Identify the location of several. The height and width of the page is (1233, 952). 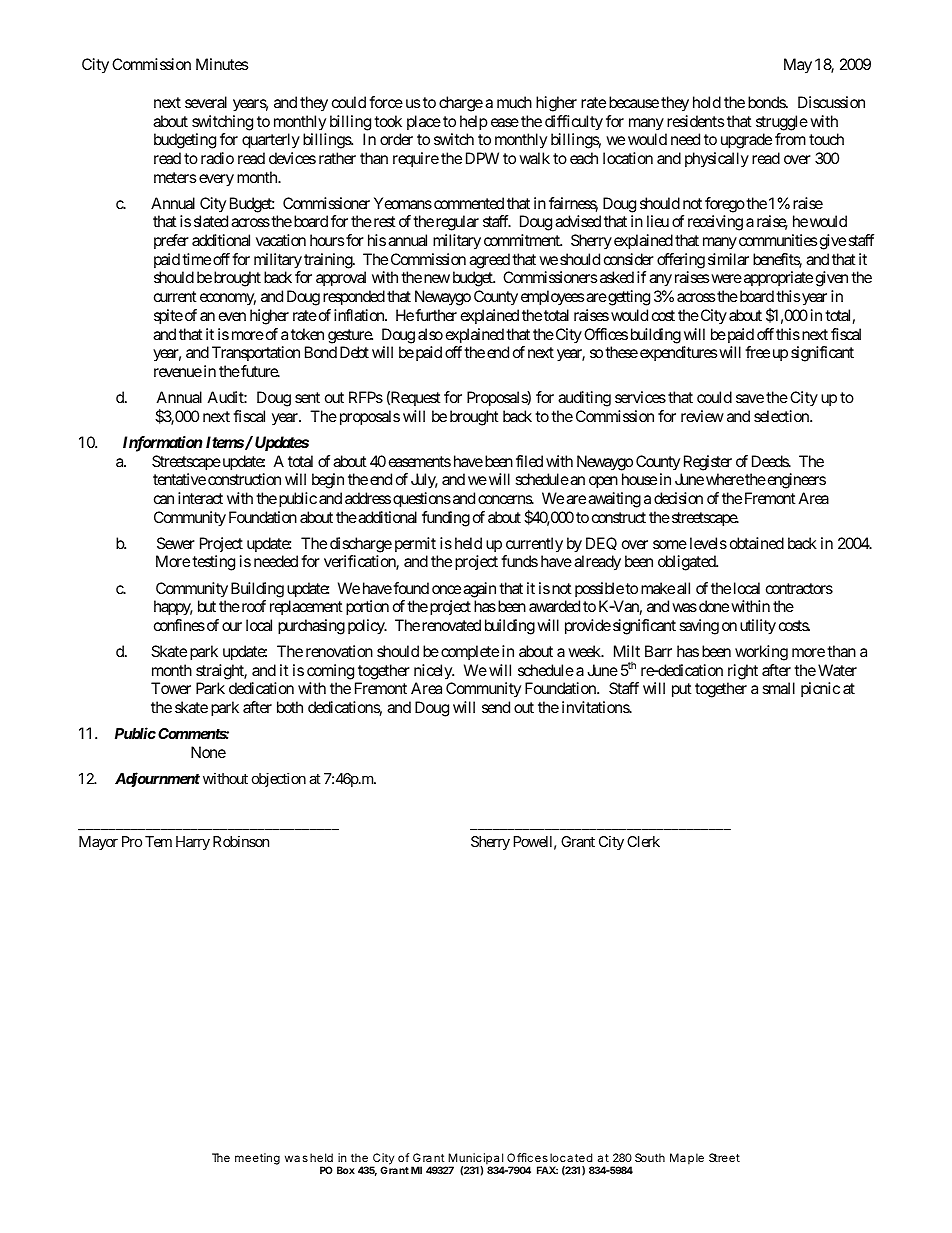
(206, 102).
